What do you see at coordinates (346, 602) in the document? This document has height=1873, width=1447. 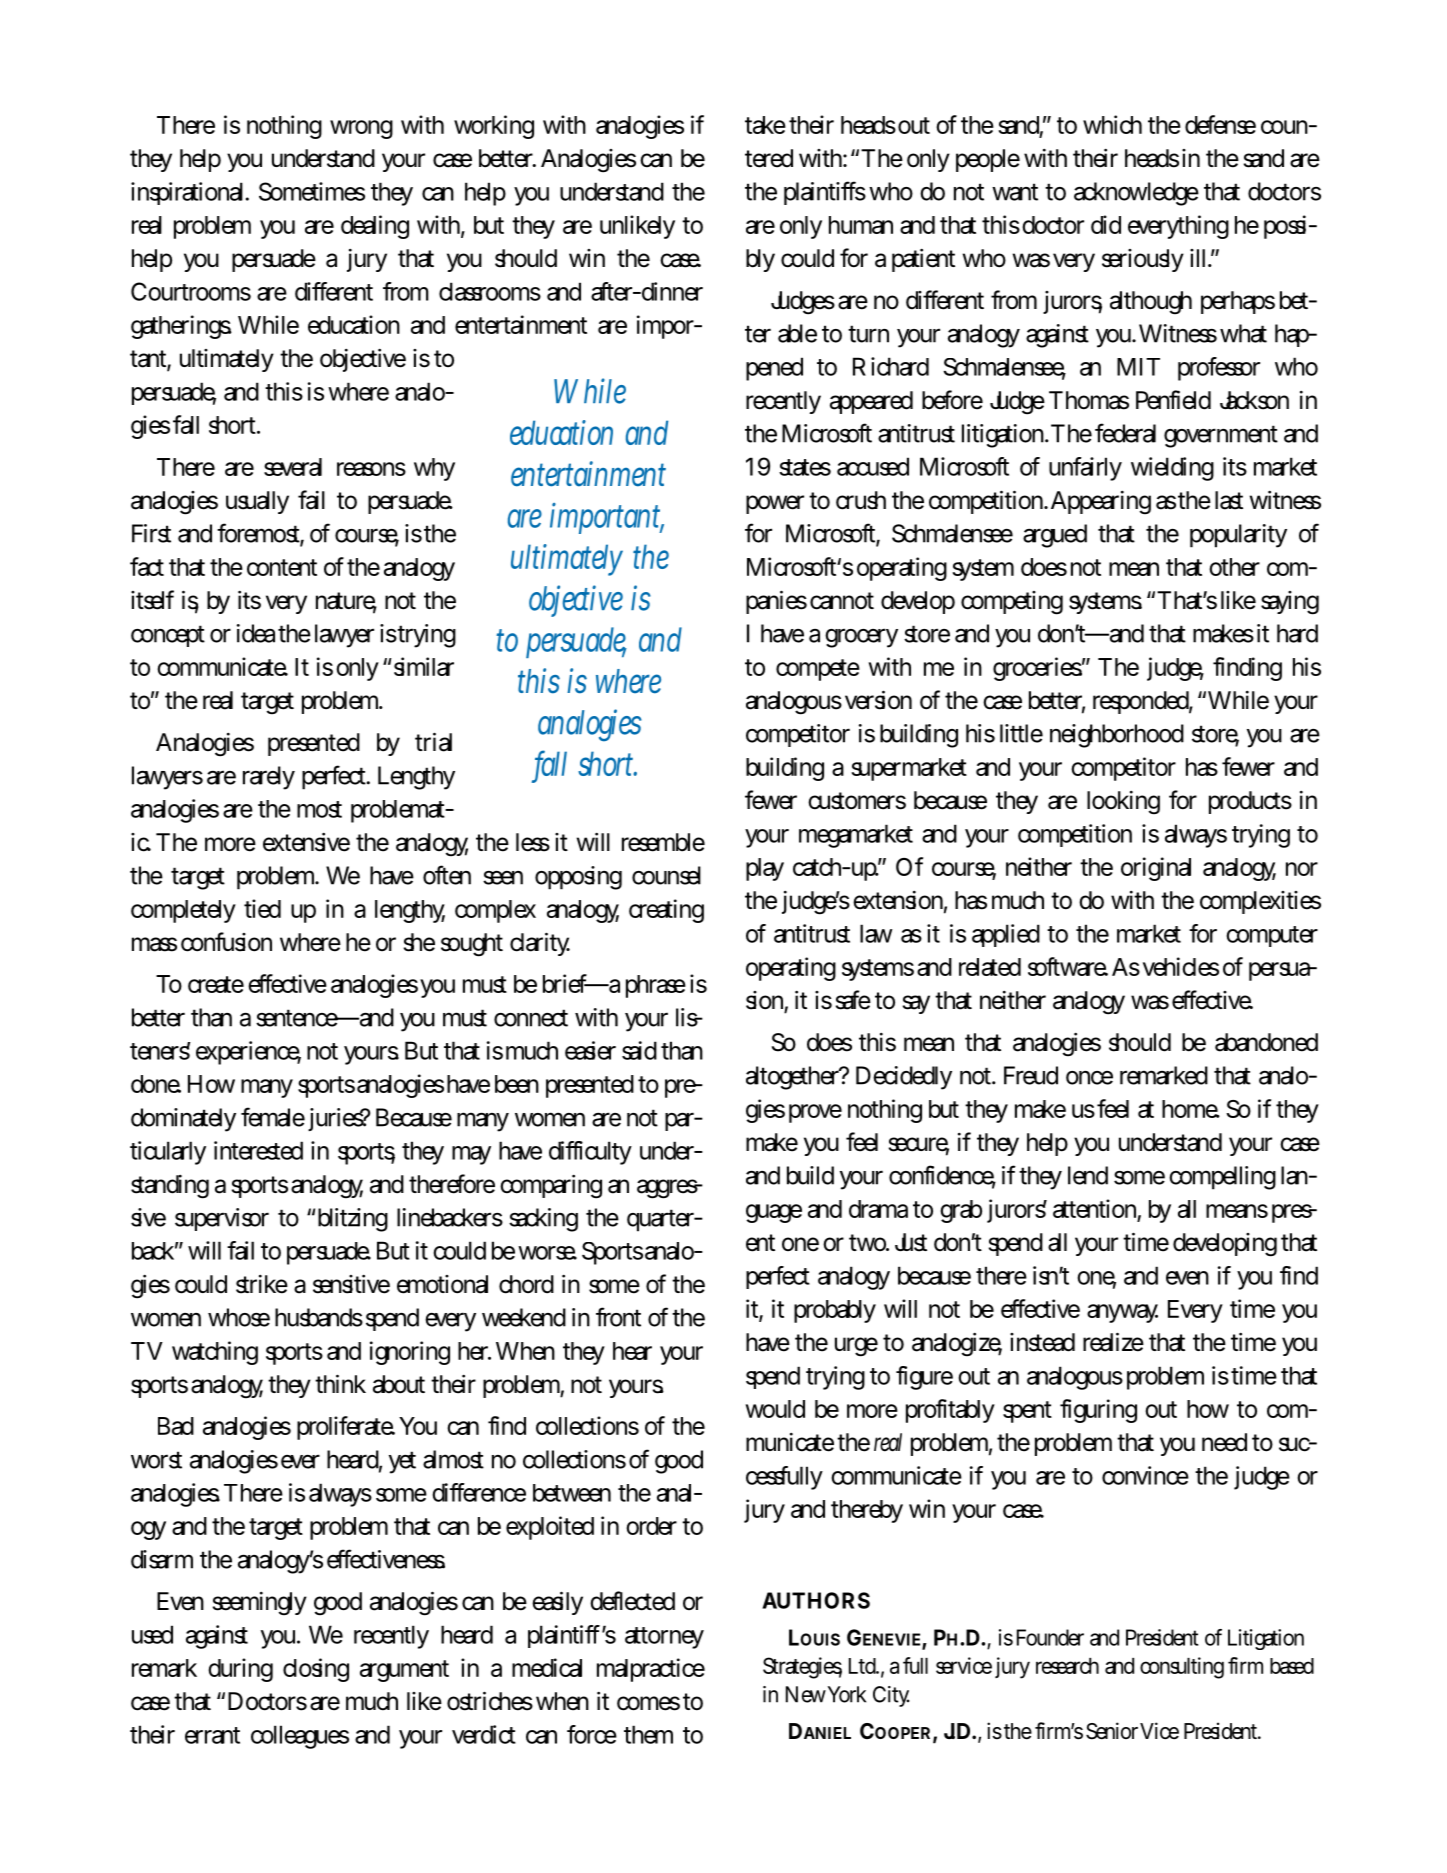 I see `nature` at bounding box center [346, 602].
